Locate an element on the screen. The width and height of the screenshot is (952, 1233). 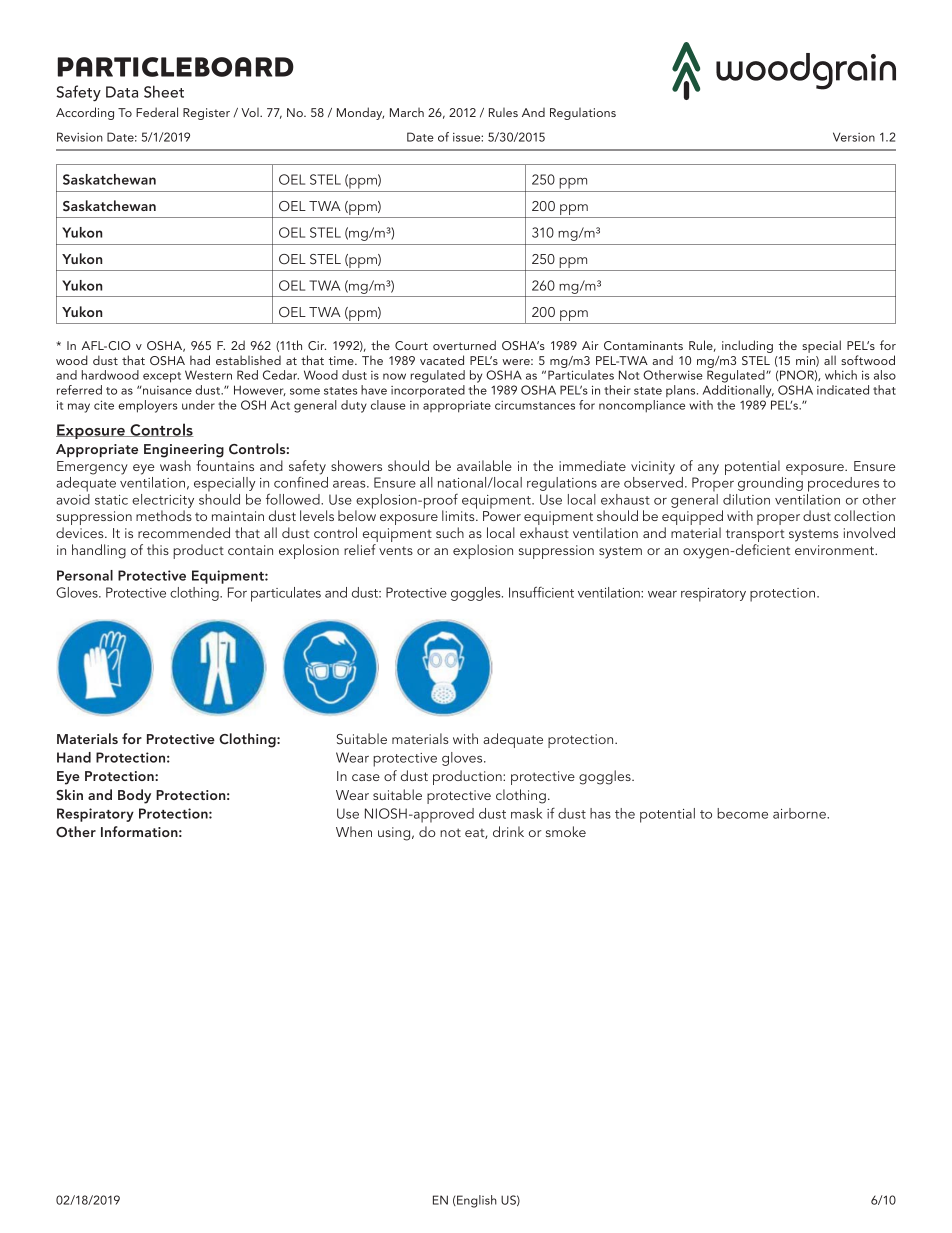
Version is located at coordinates (854, 137).
